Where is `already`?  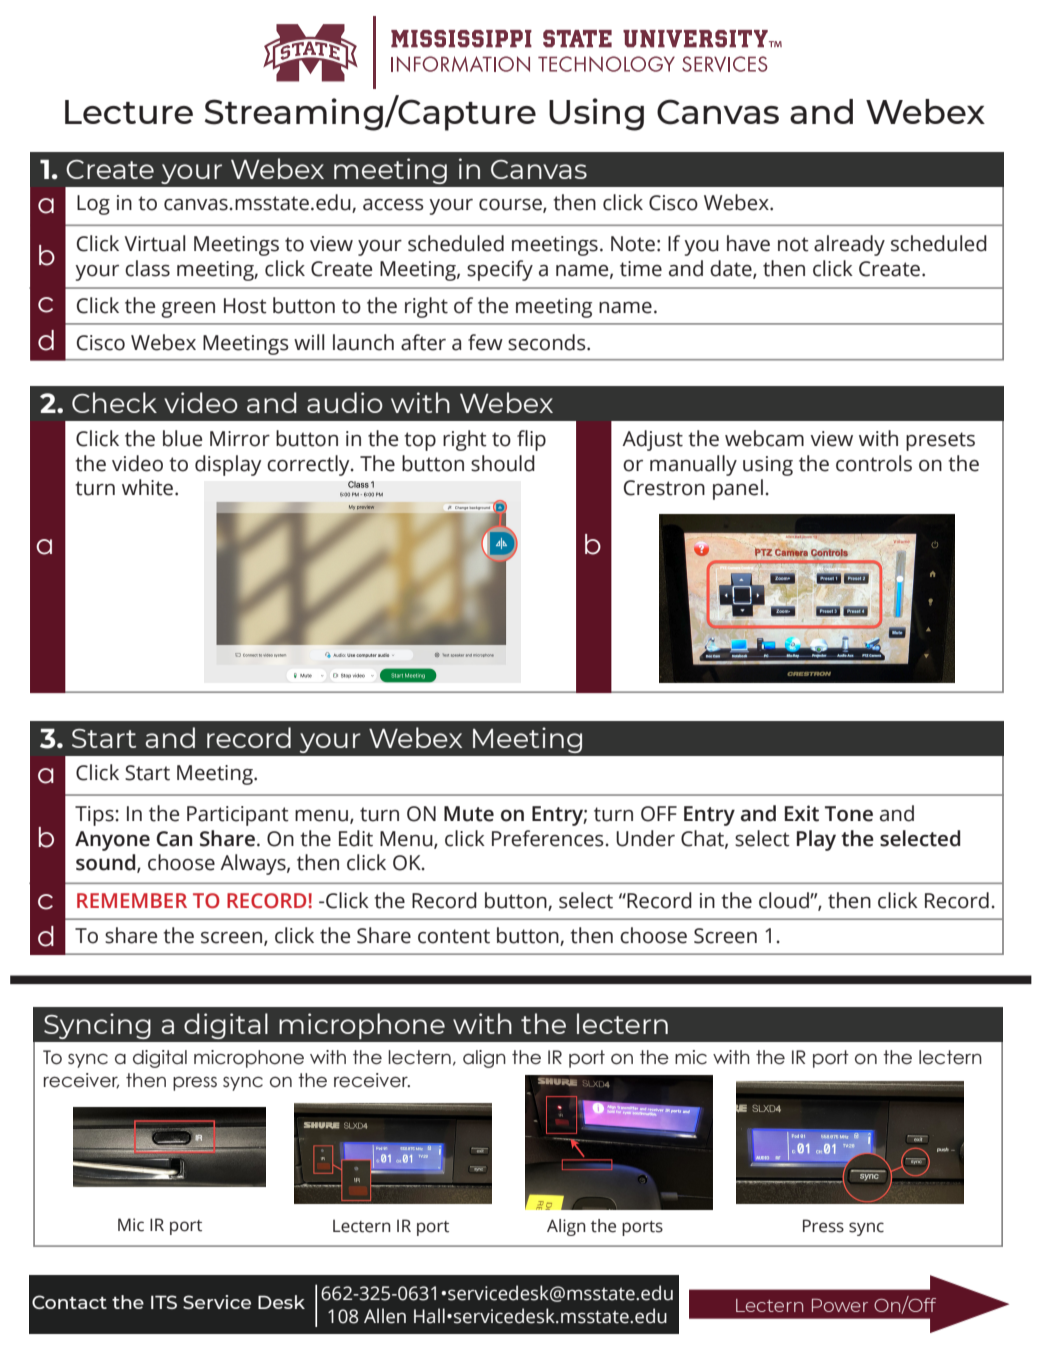
already is located at coordinates (849, 245).
